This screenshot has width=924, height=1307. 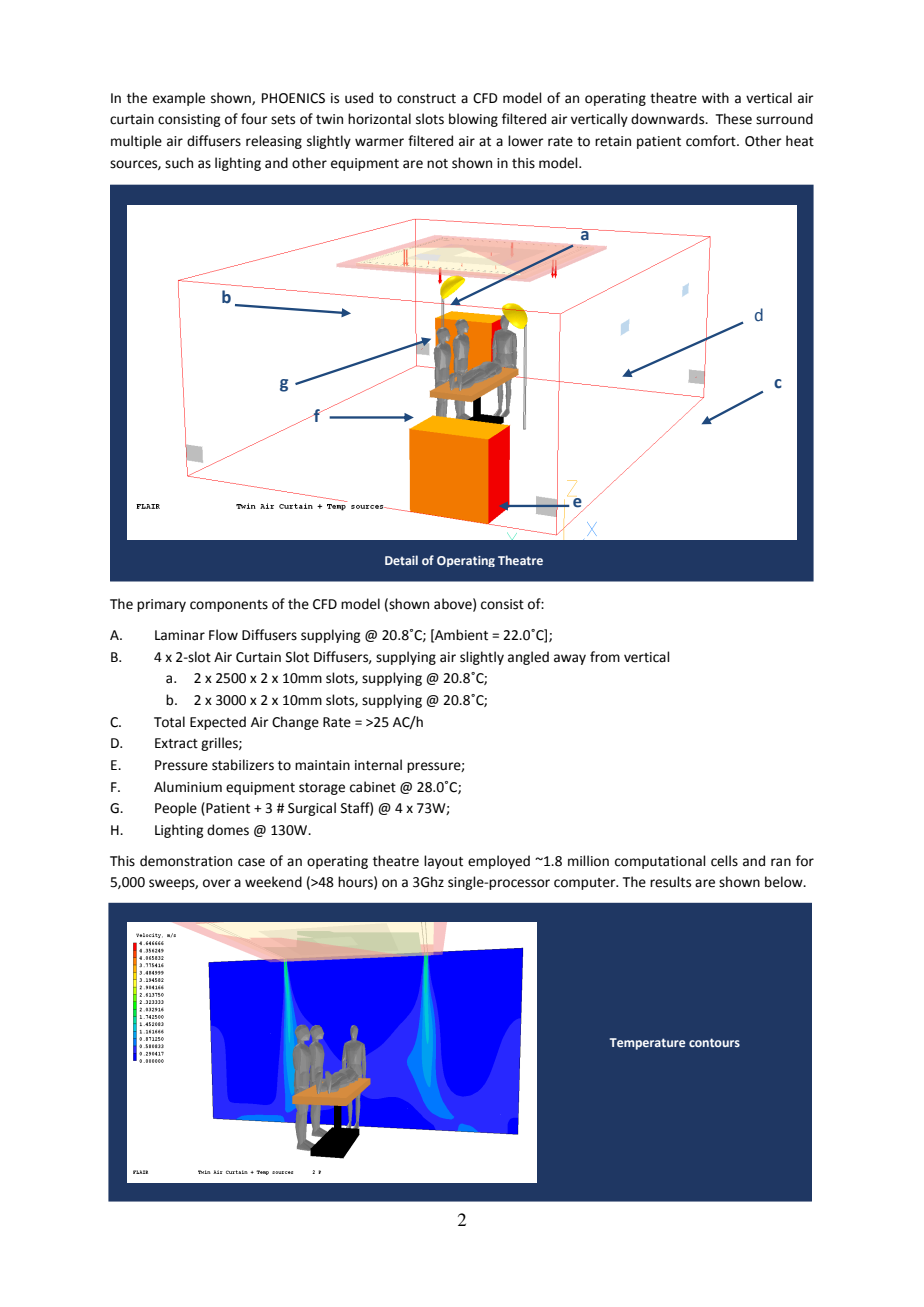 What do you see at coordinates (712, 141) in the screenshot?
I see `comfort` at bounding box center [712, 141].
